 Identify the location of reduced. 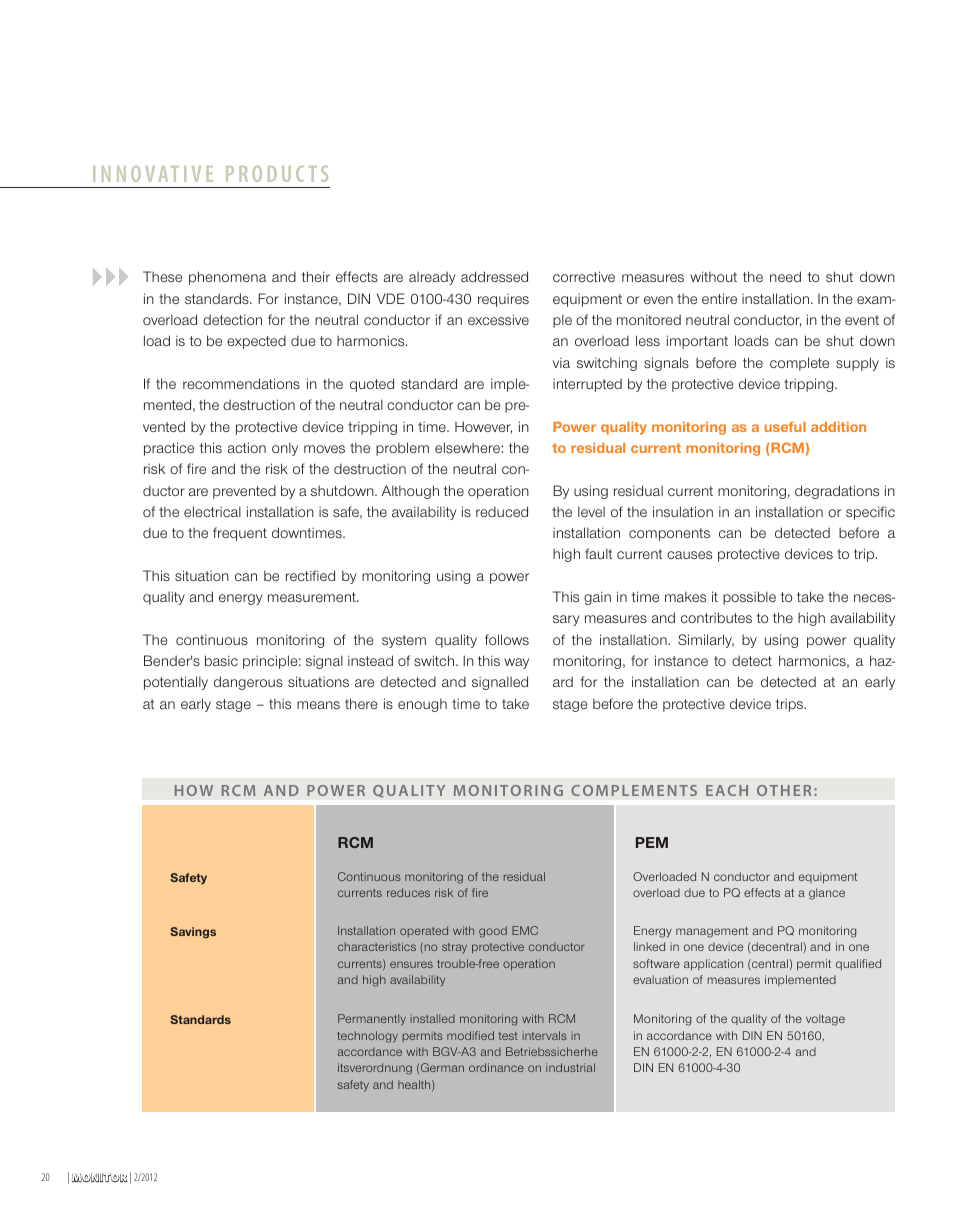
(502, 511).
